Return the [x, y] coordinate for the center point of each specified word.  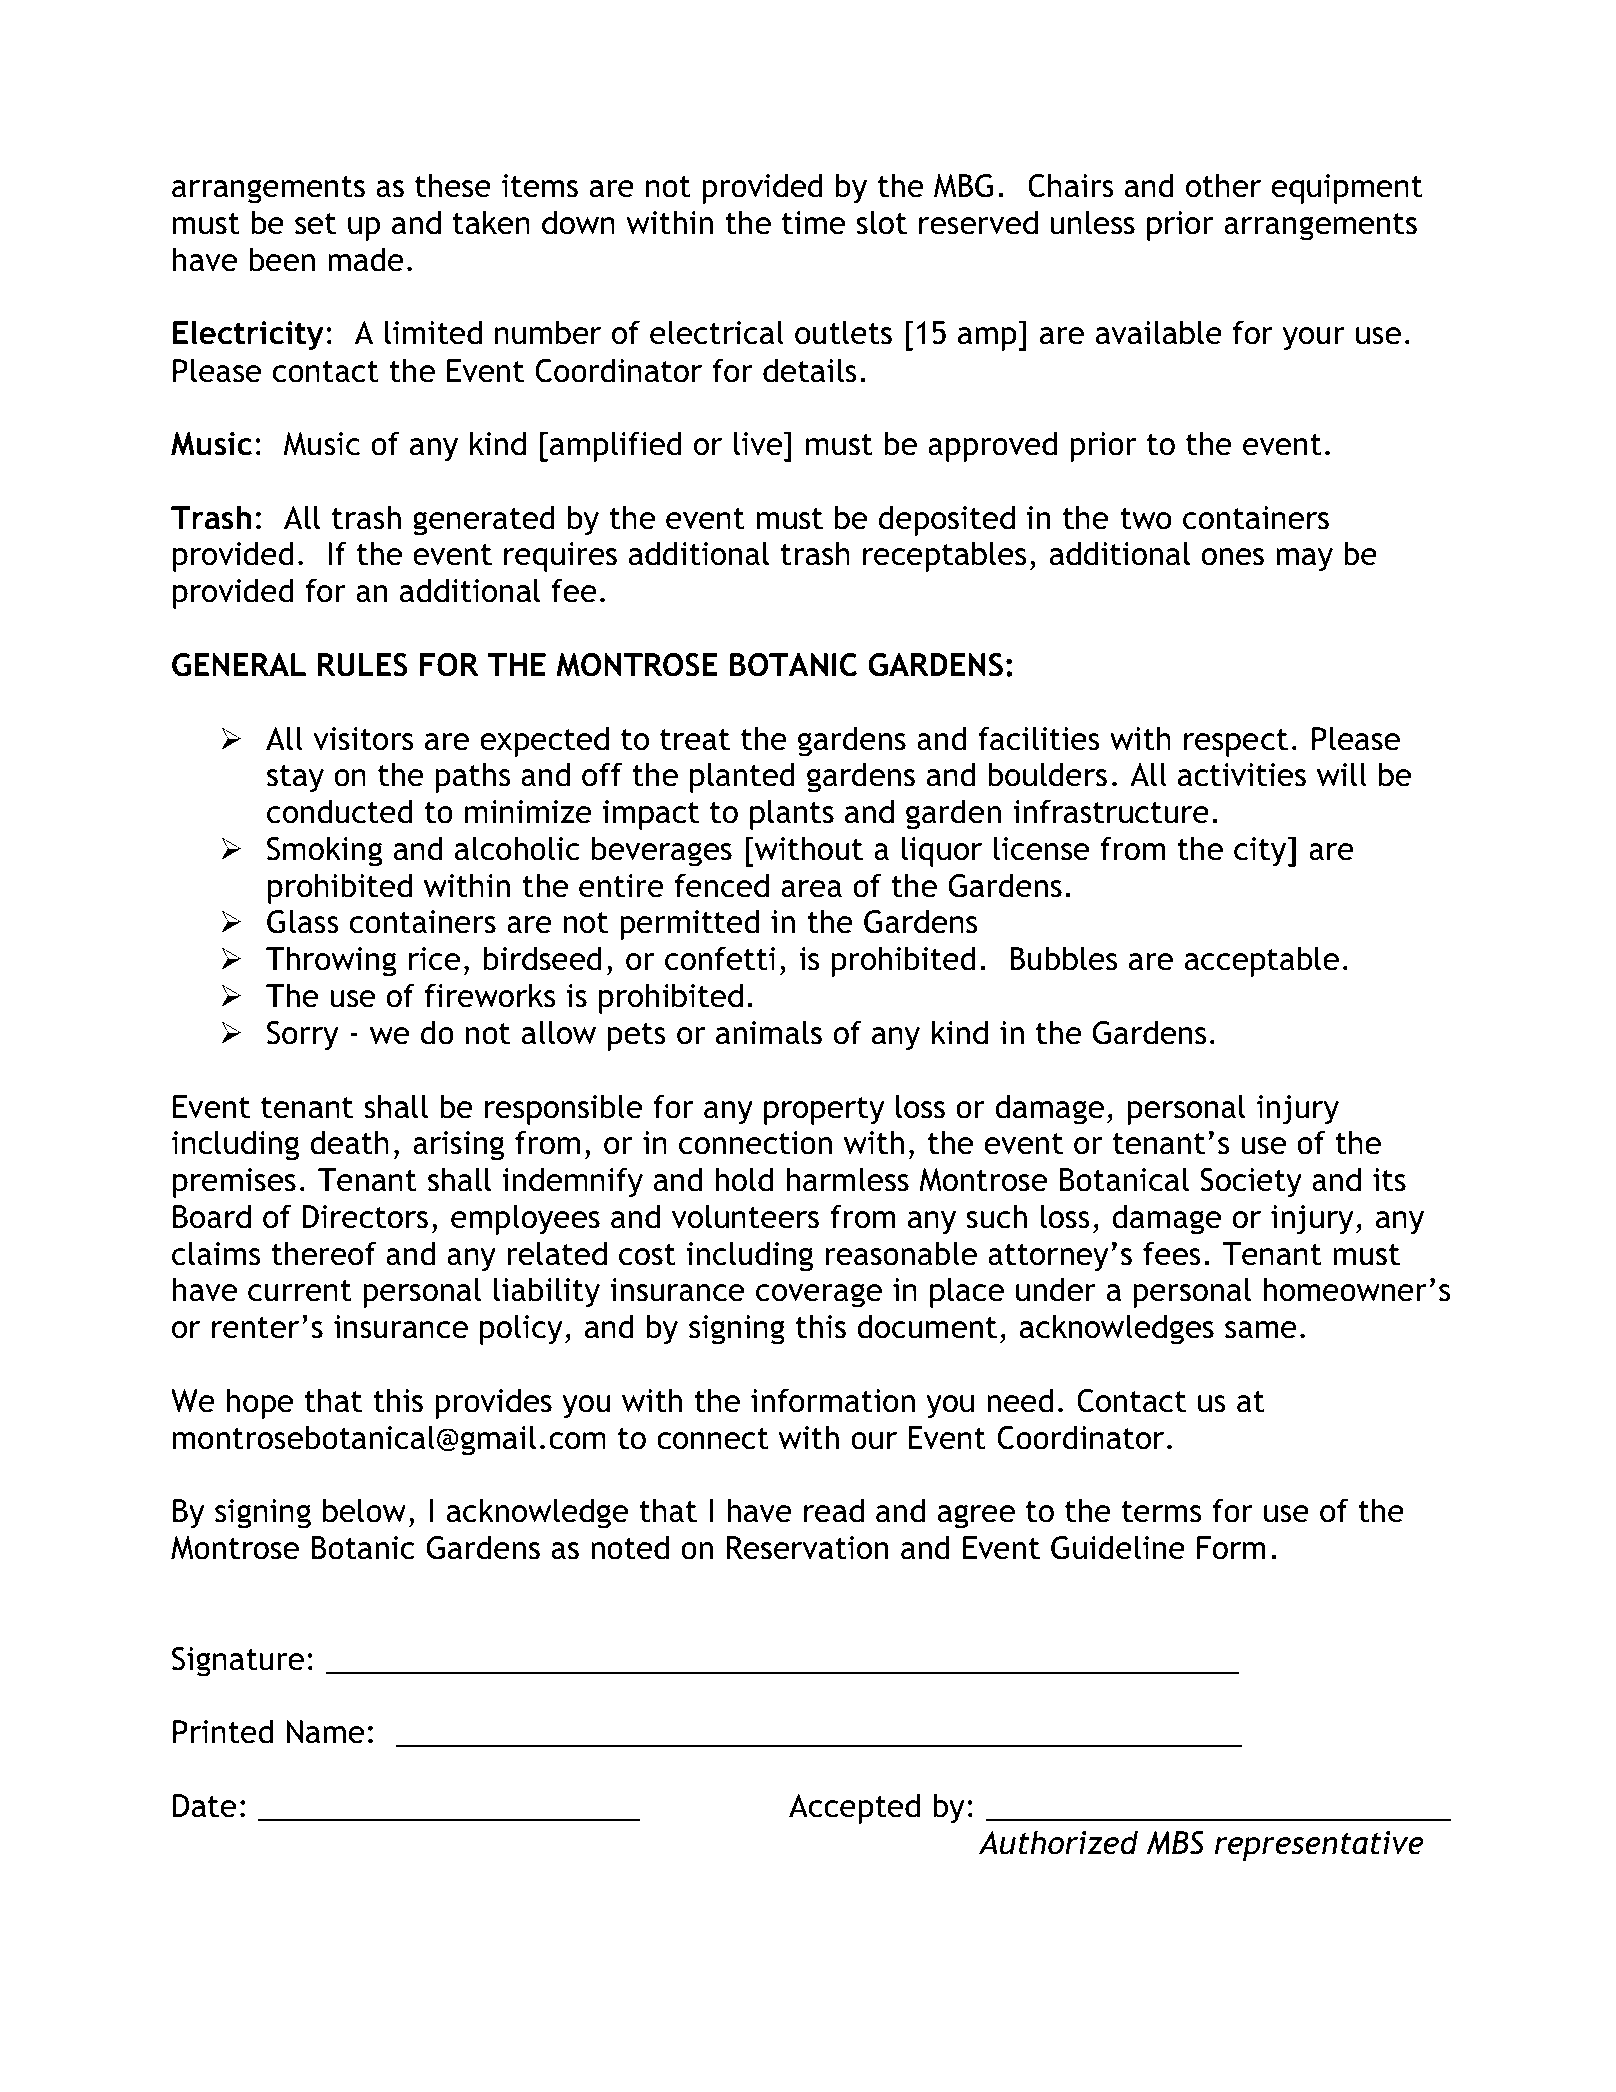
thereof [323, 1253]
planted [742, 777]
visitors [363, 739]
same [1261, 1330]
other [1223, 185]
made [366, 259]
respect [1236, 743]
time [813, 223]
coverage [819, 1295]
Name [325, 1732]
